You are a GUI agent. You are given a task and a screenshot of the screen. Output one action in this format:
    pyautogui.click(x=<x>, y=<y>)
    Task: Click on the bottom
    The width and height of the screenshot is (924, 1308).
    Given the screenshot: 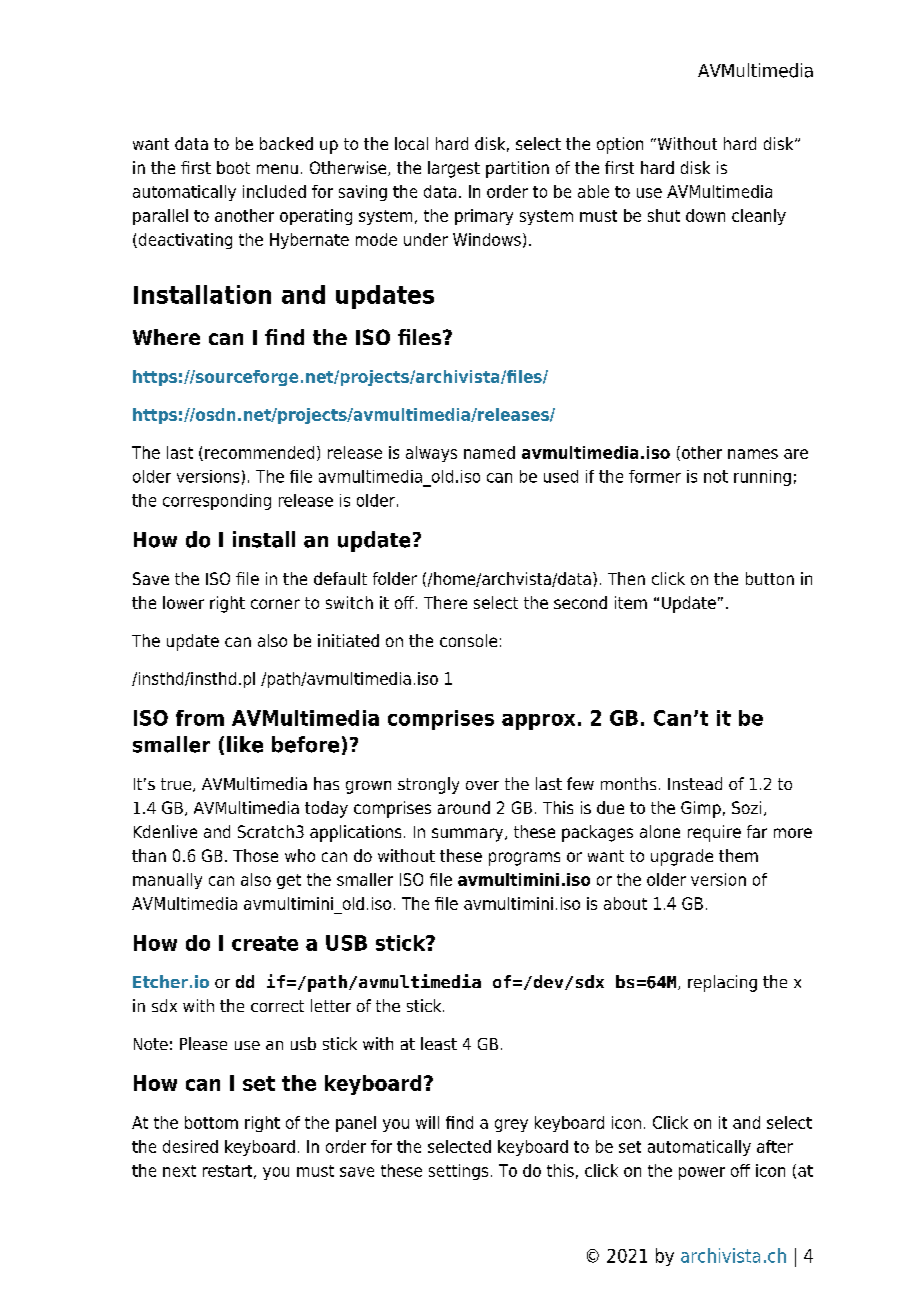 What is the action you would take?
    pyautogui.click(x=211, y=1122)
